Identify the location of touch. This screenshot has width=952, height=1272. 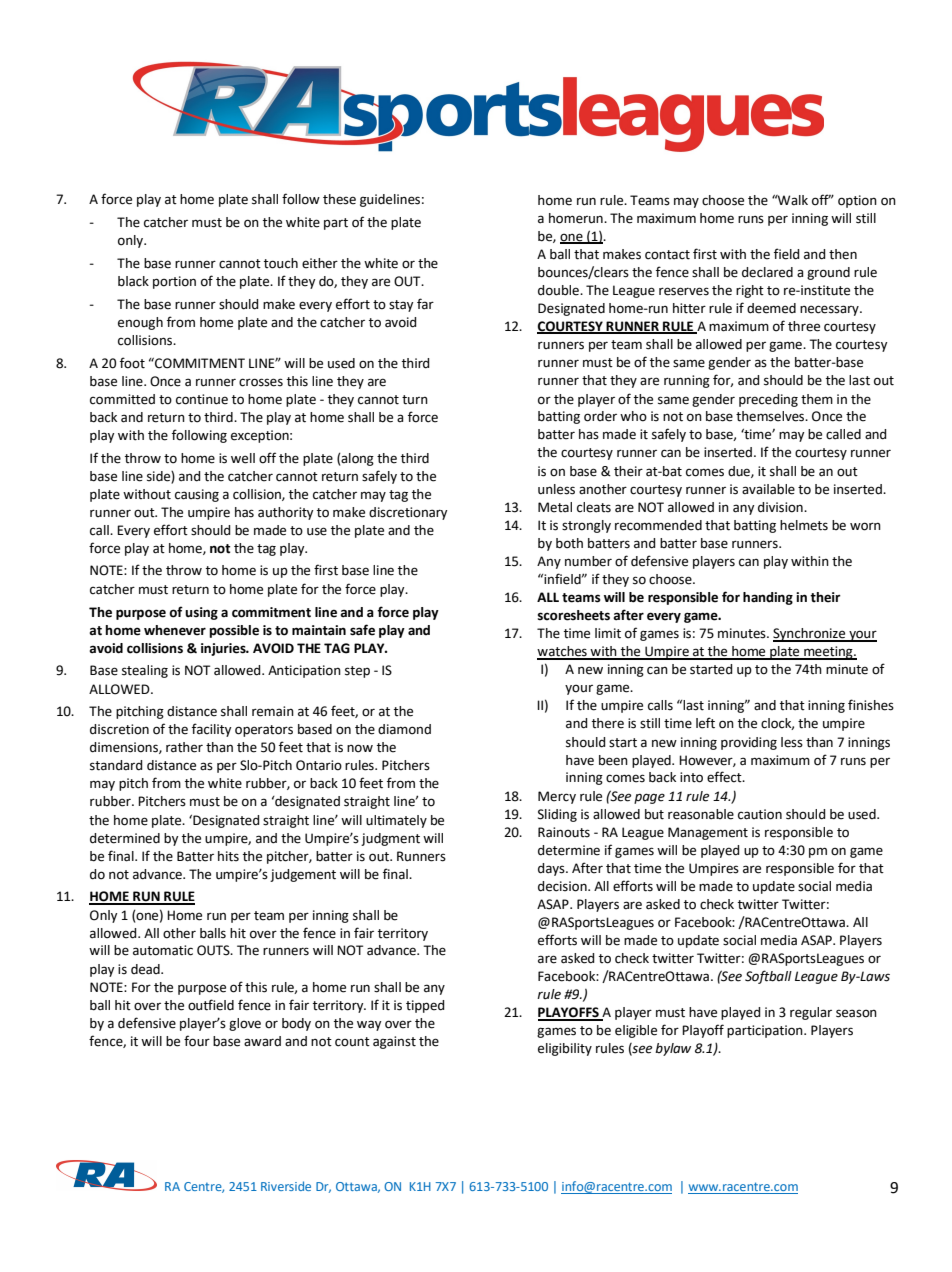
(281, 263).
